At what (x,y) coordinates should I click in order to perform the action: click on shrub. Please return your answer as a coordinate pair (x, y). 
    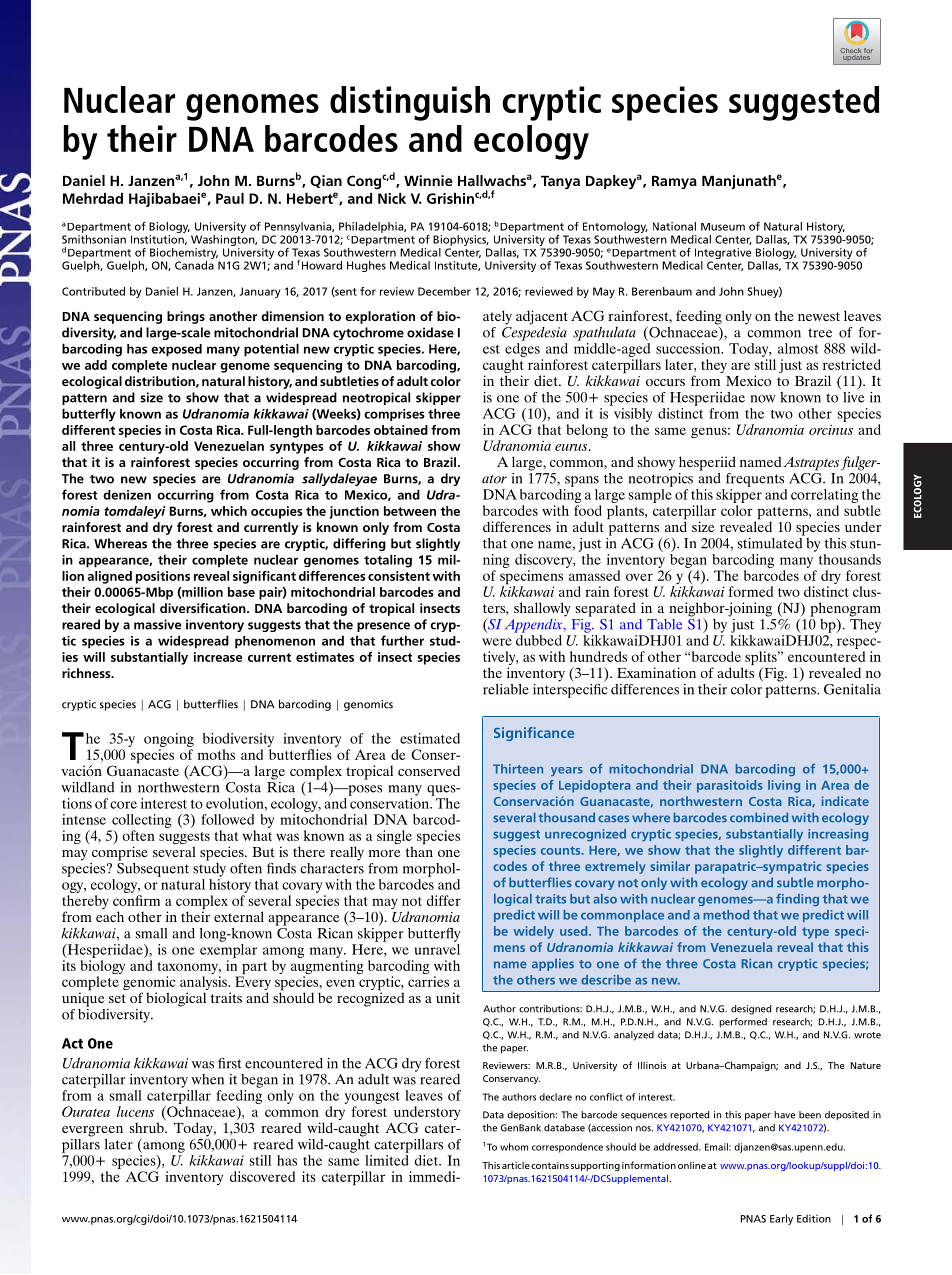
    Looking at the image, I should click on (148, 1127).
